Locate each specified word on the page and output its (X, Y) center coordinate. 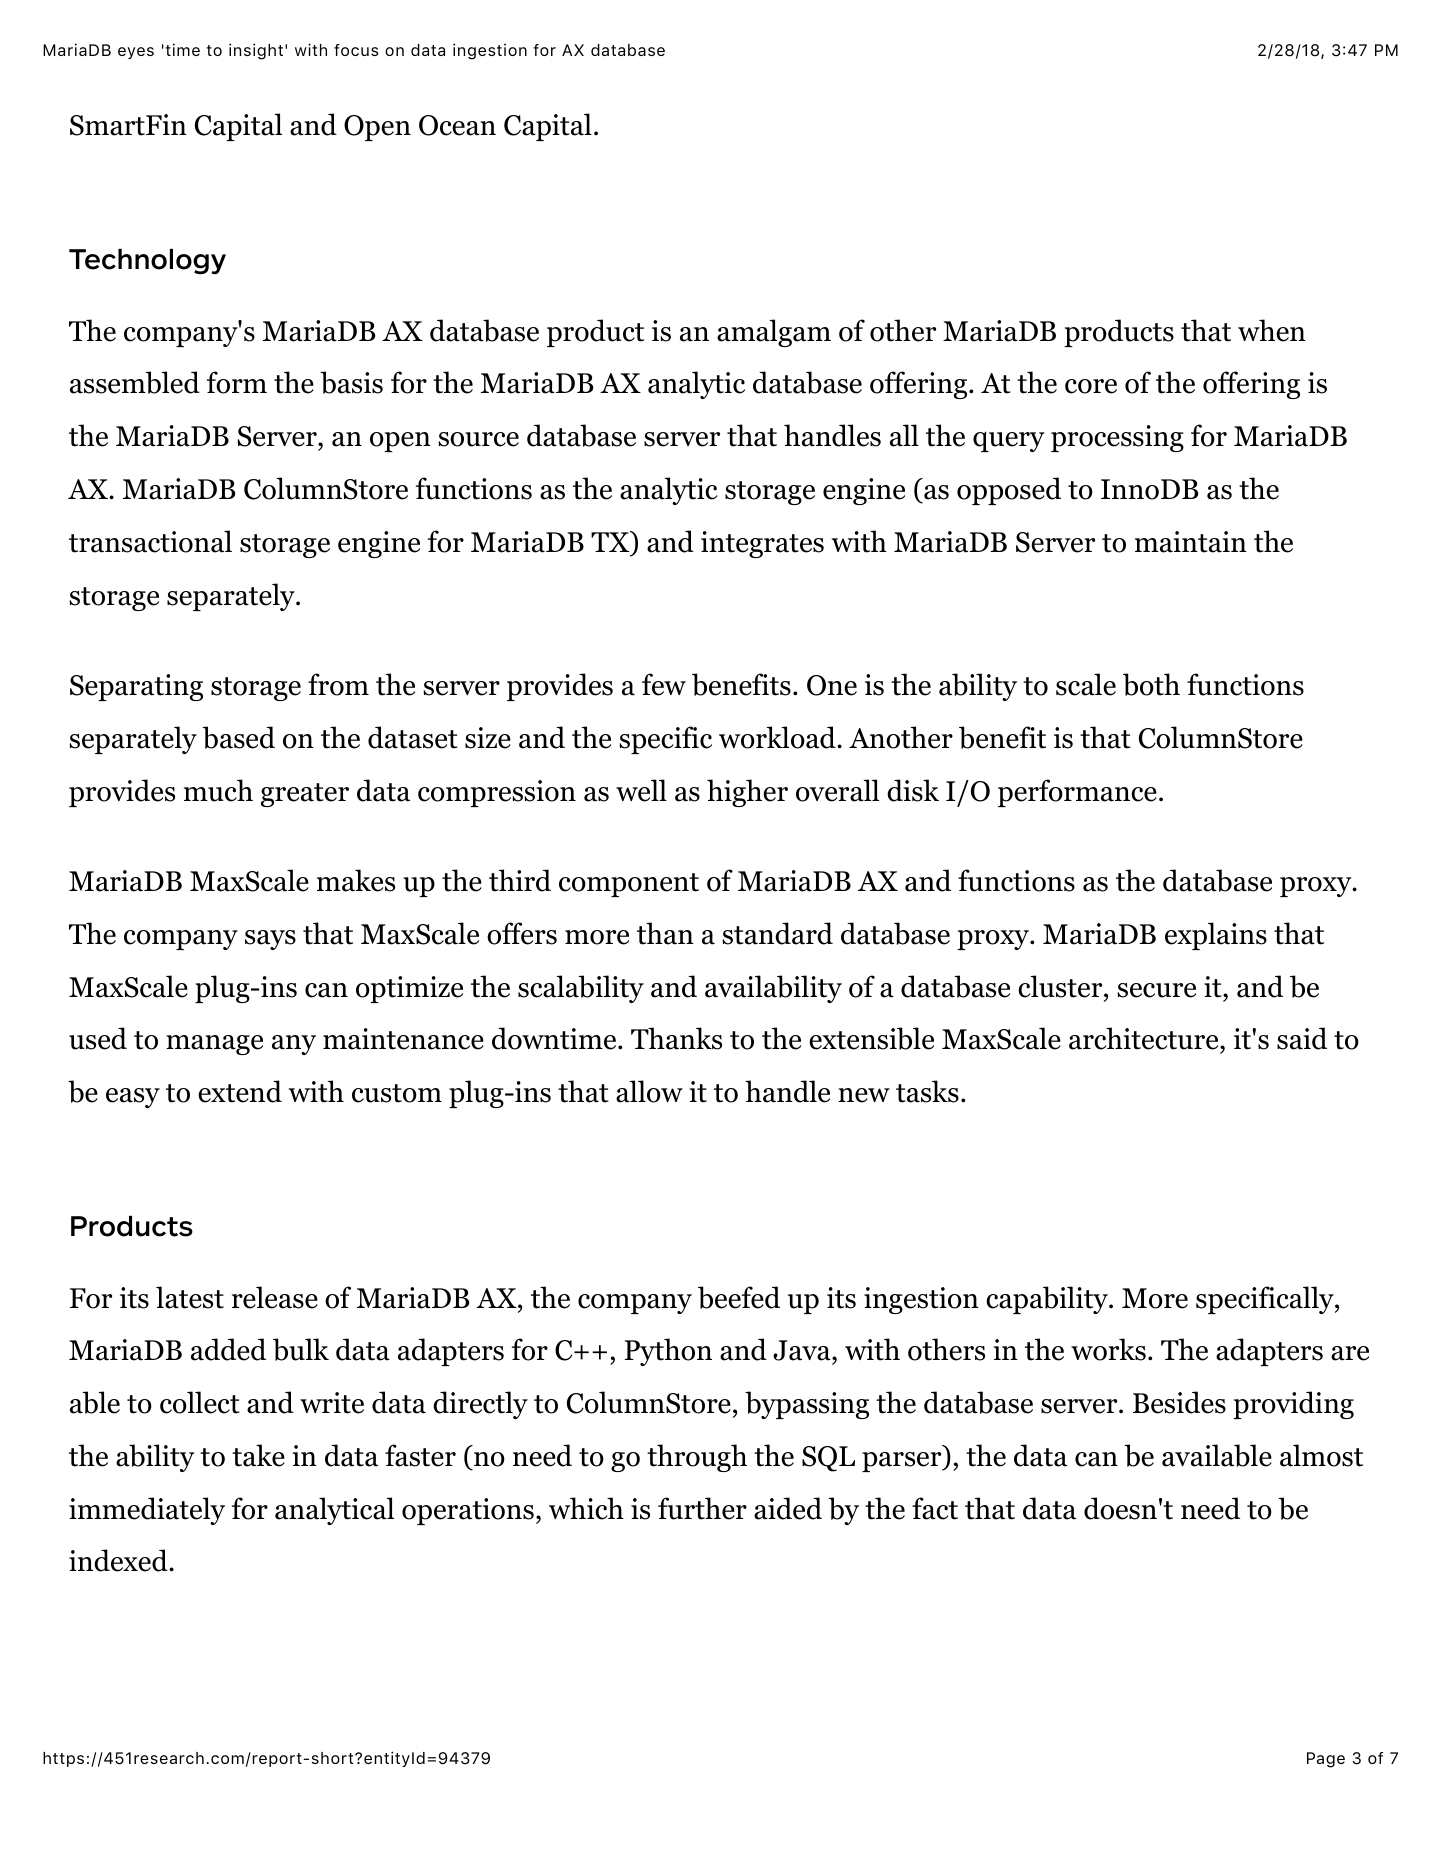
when (1272, 330)
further (702, 1508)
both (1151, 684)
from (338, 684)
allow (649, 1091)
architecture (1145, 1040)
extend (240, 1091)
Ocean (457, 125)
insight (256, 51)
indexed (119, 1560)
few (664, 684)
